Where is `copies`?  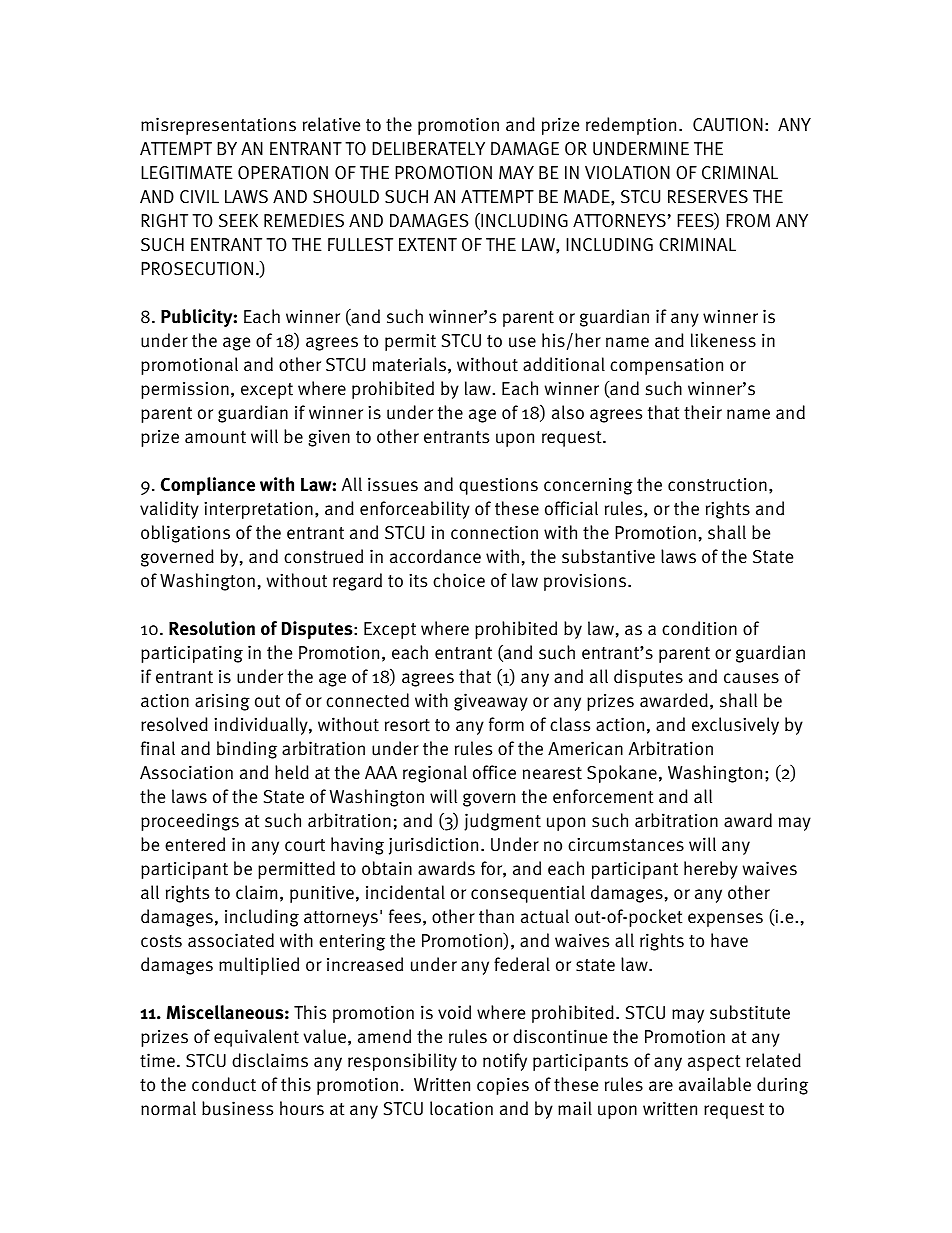
copies is located at coordinates (503, 1086).
